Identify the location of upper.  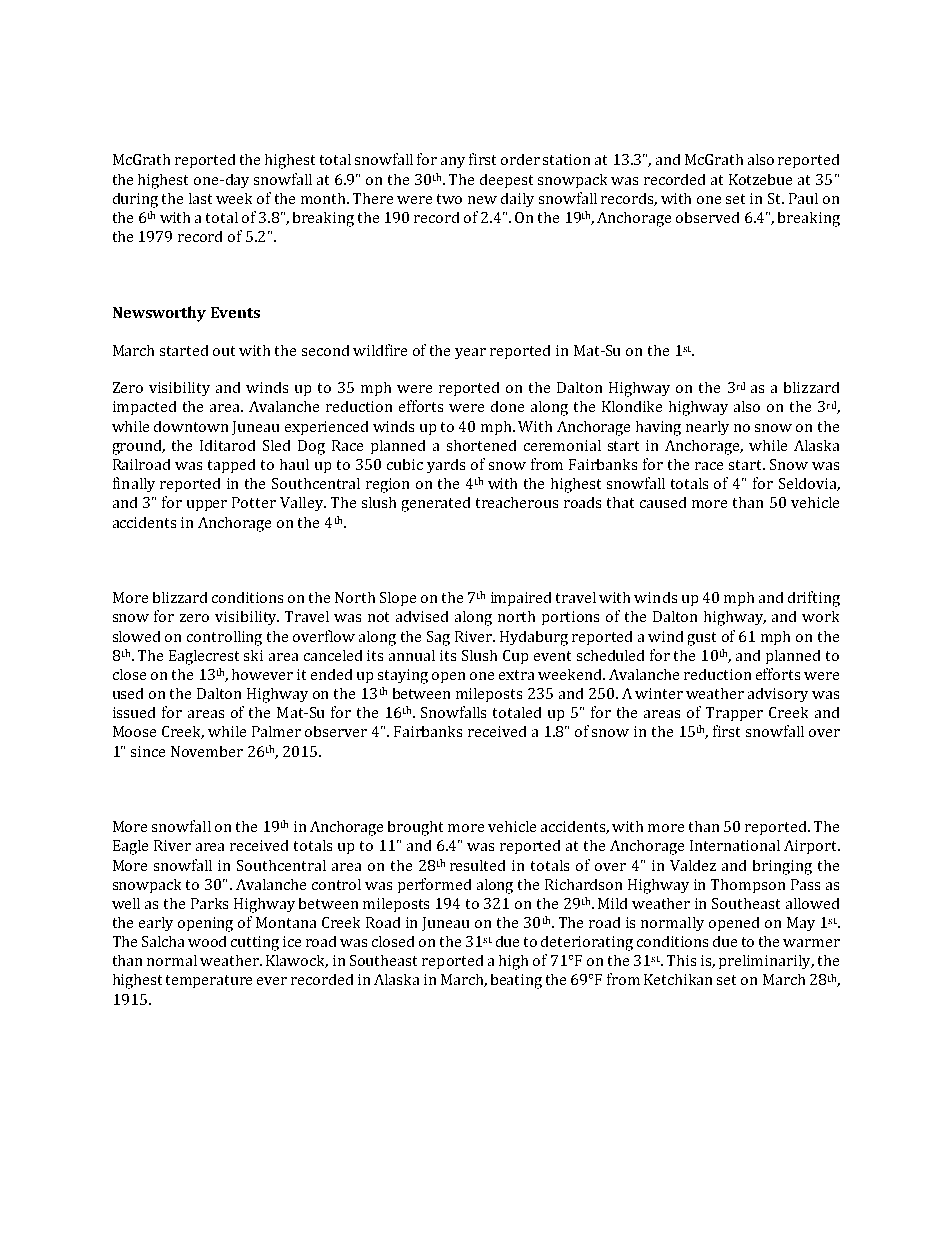
(207, 505).
